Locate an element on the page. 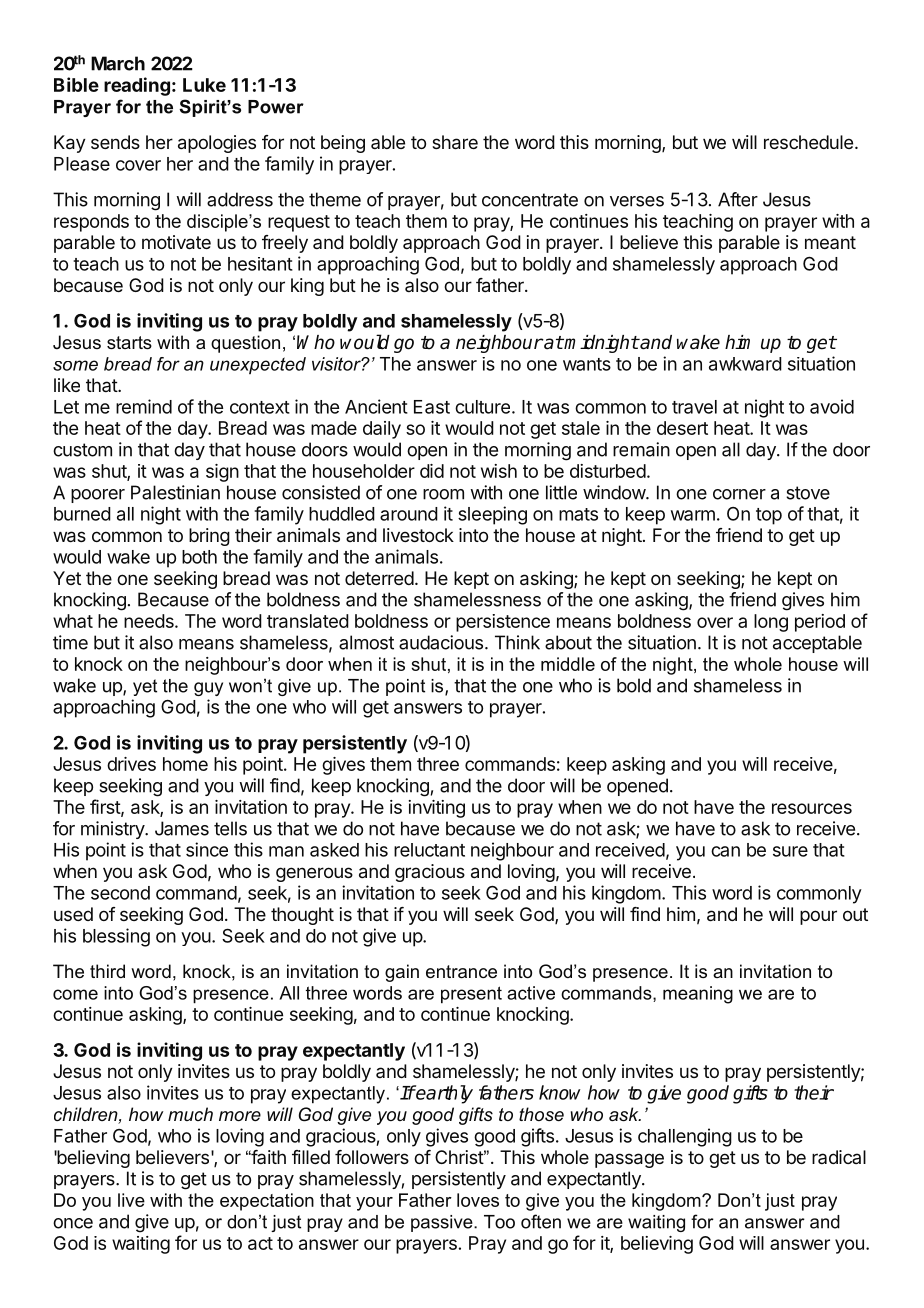 This page has width=924, height=1308. audacious is located at coordinates (441, 642).
